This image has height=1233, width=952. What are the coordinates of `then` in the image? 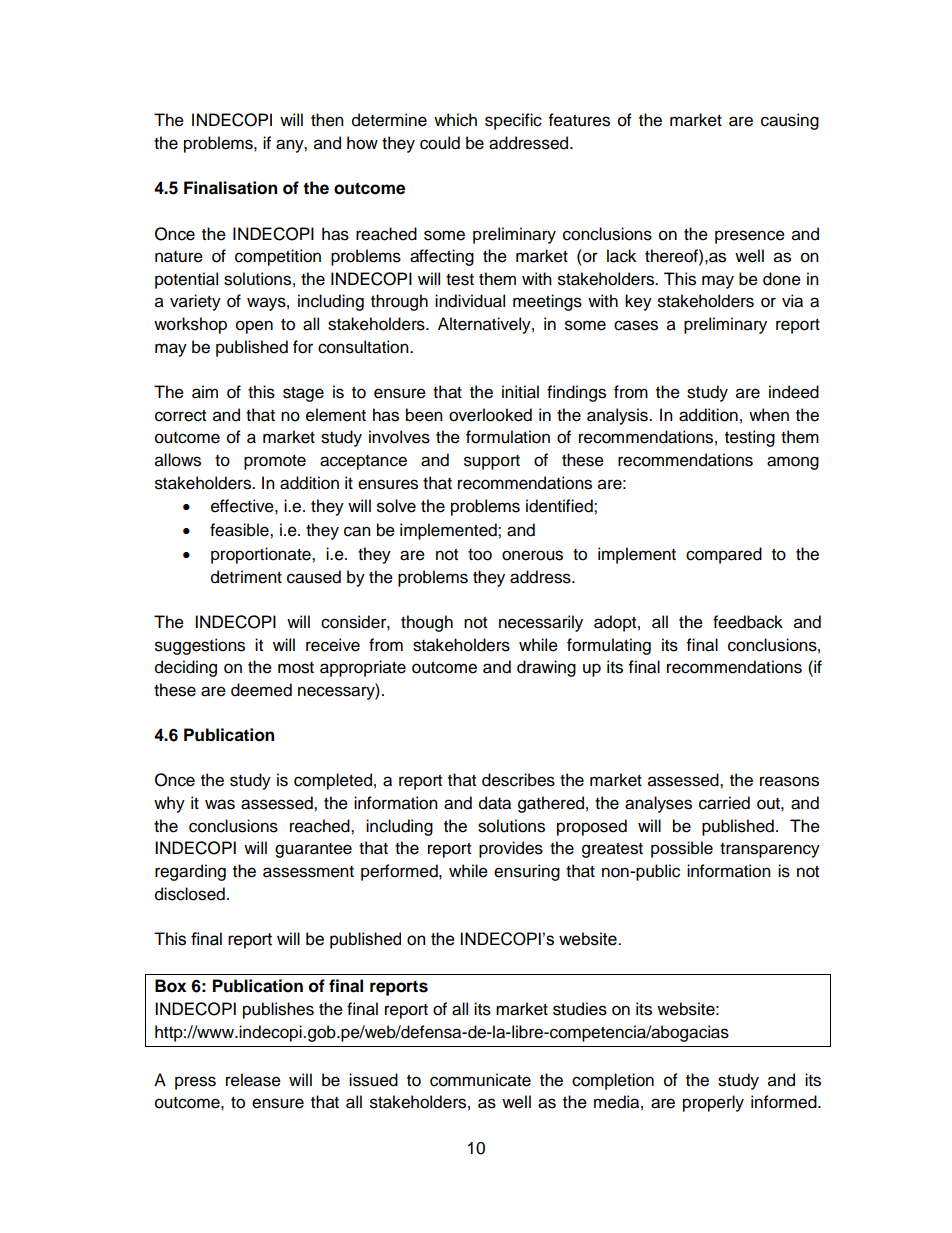 It's located at (327, 120).
